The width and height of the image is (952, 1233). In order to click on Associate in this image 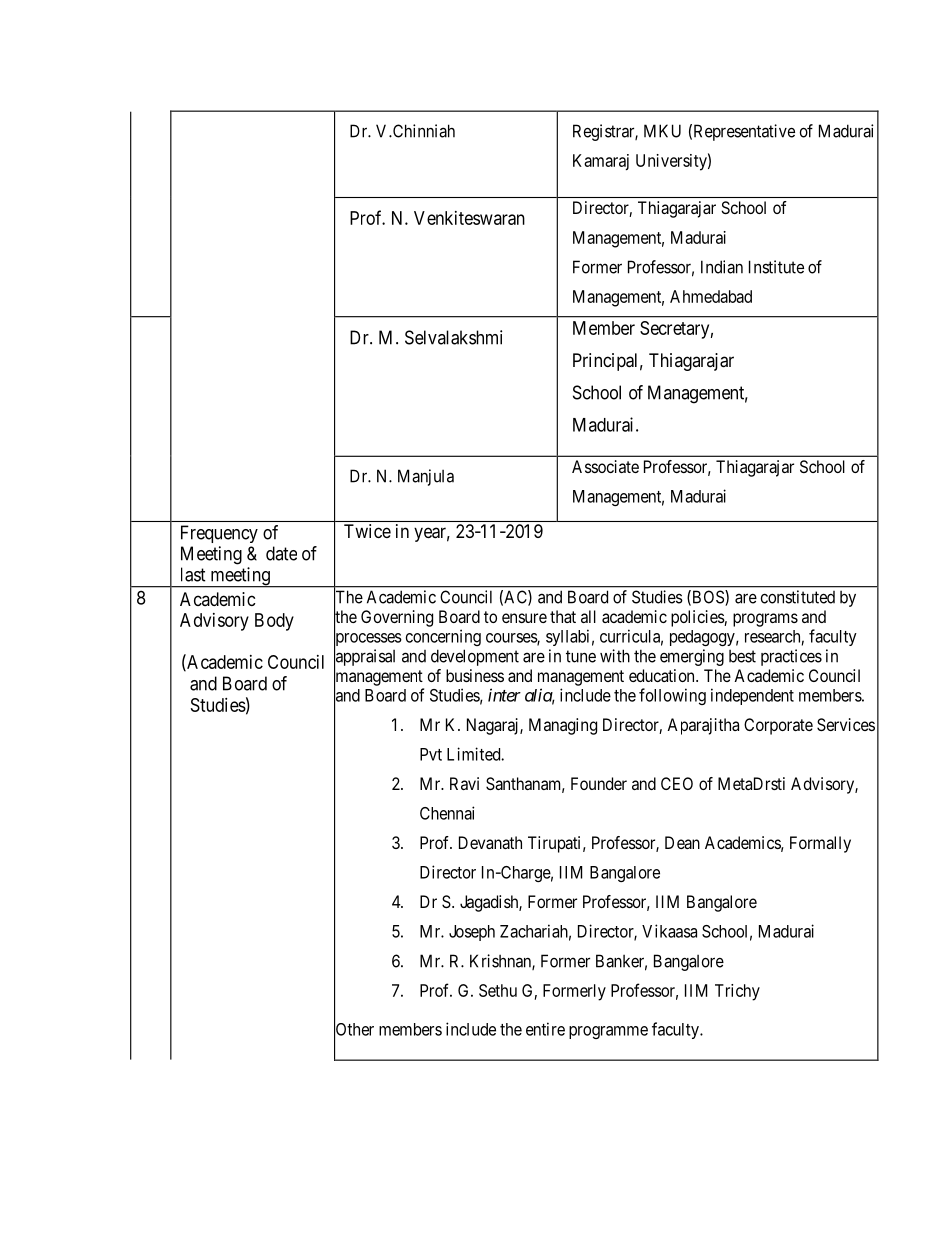, I will do `click(605, 466)`.
